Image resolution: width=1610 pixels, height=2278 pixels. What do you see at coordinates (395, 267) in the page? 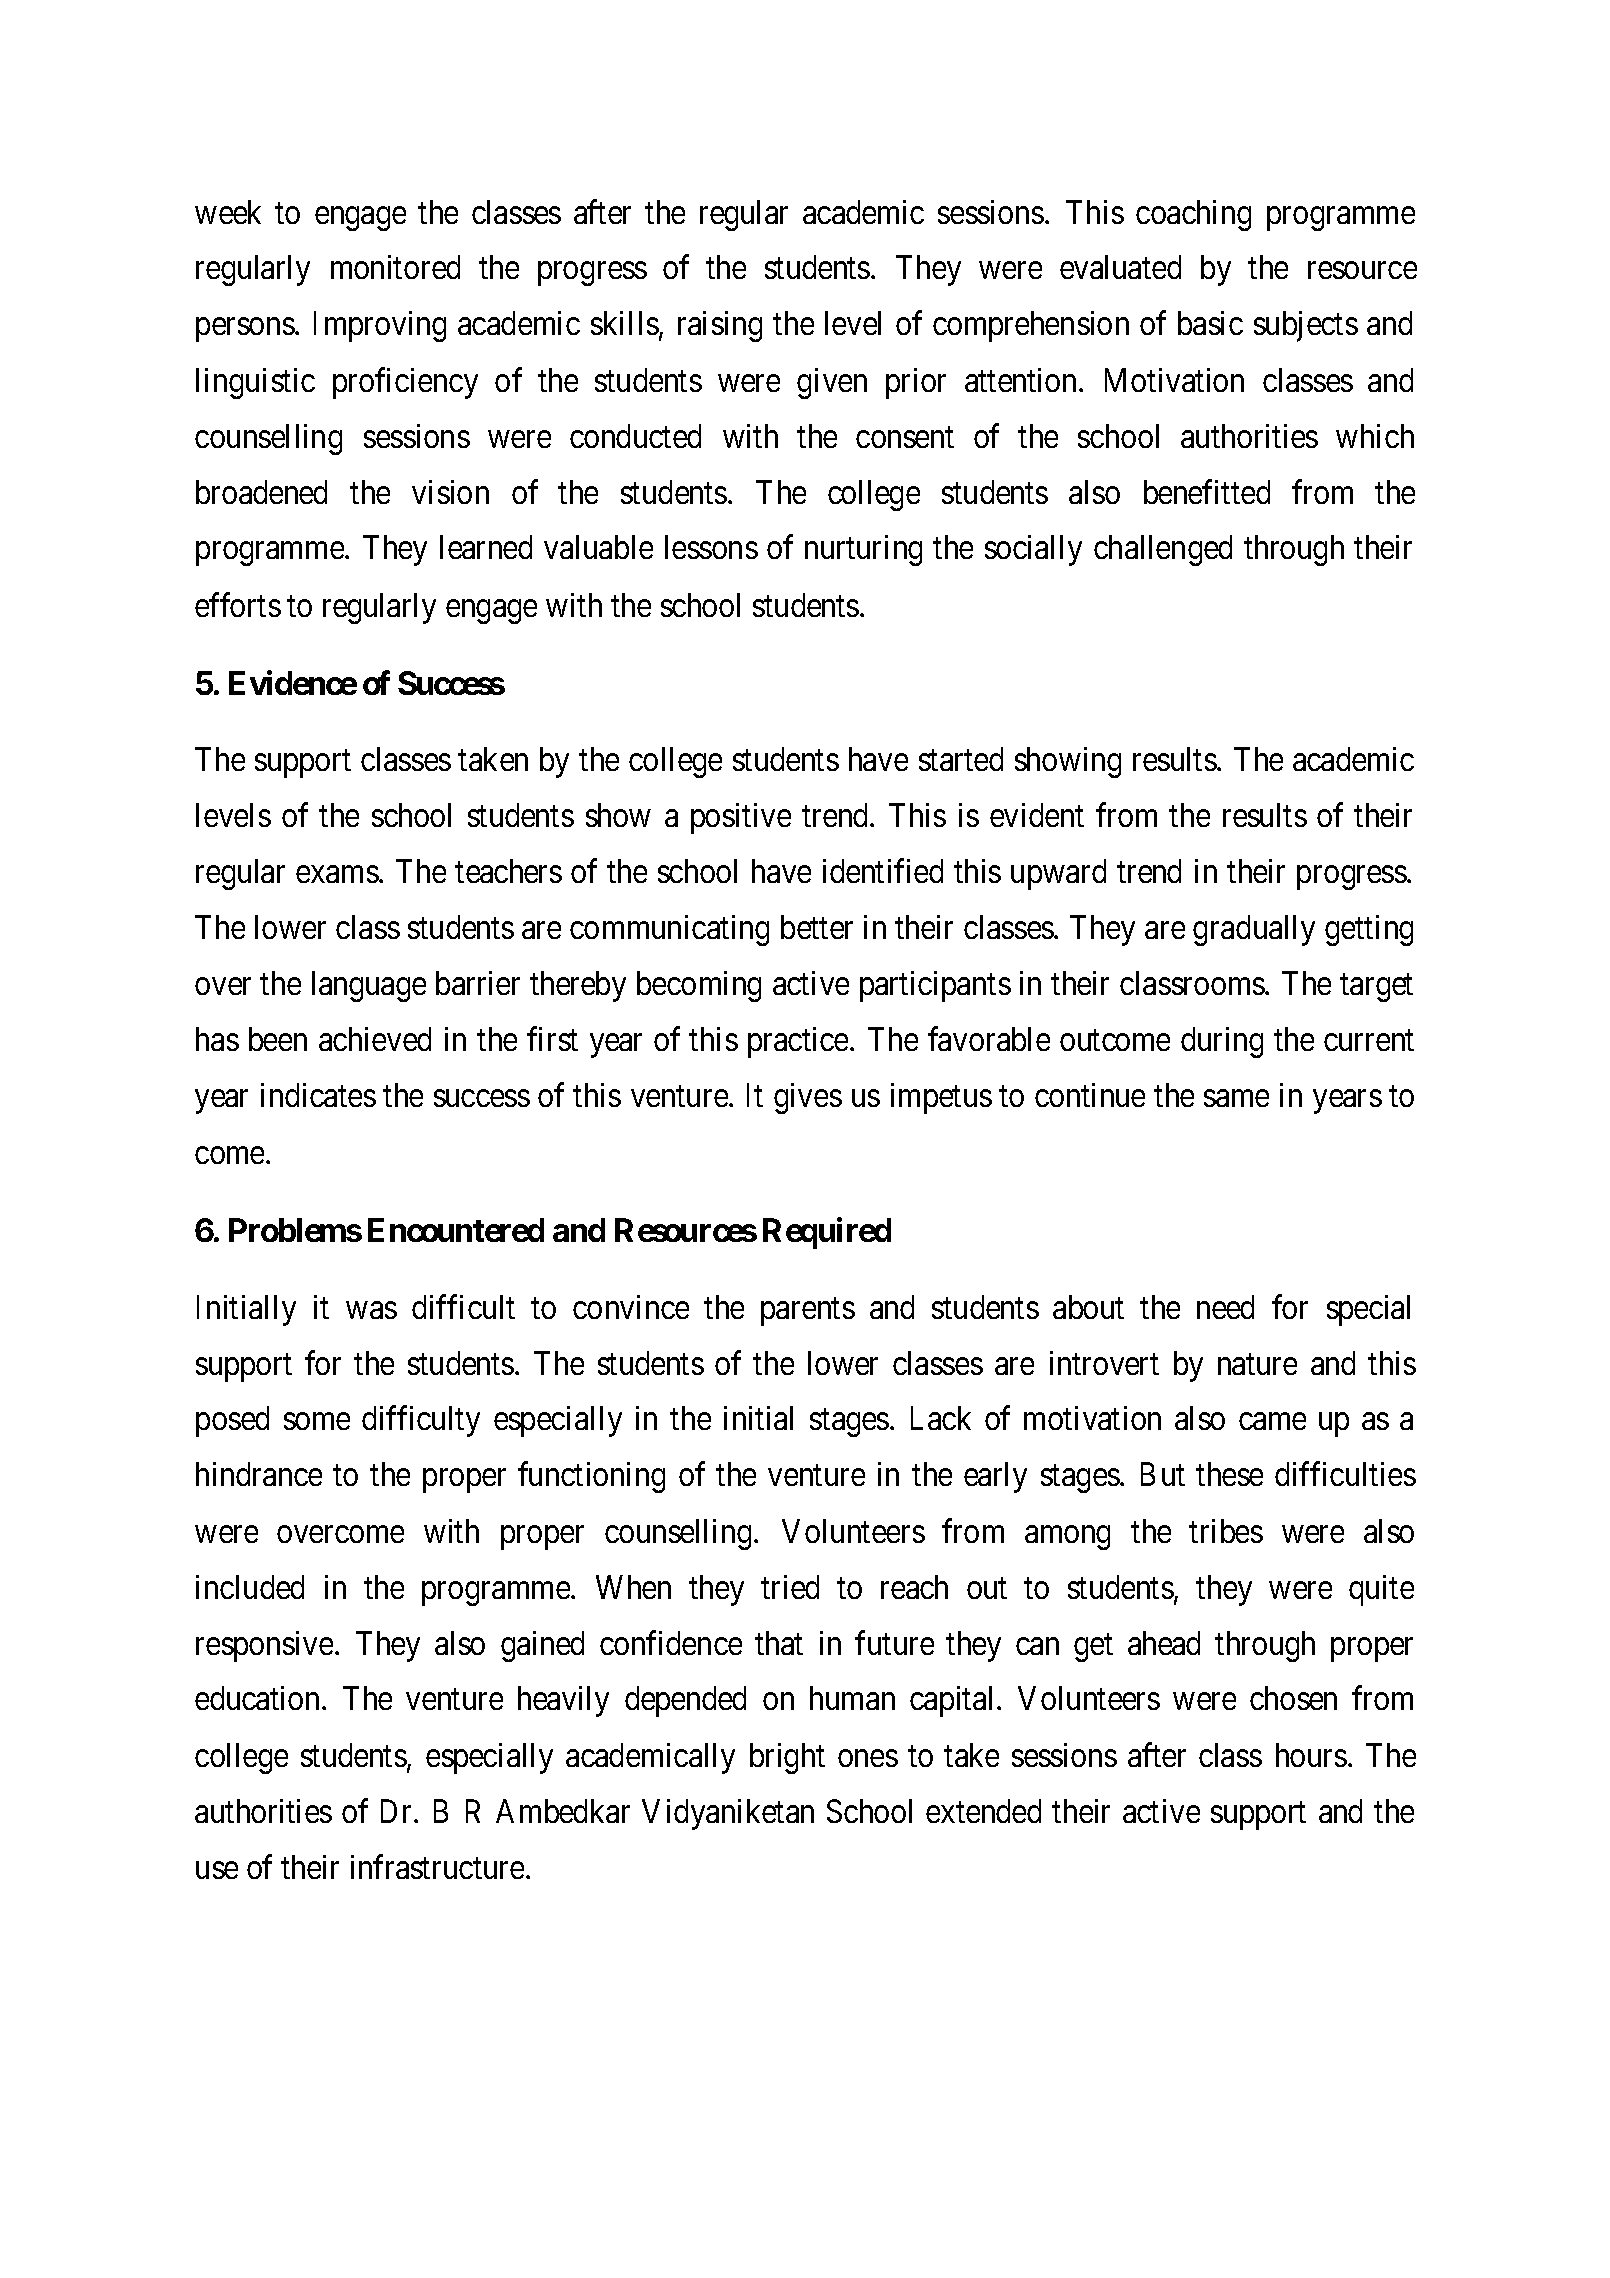
I see `monitored` at bounding box center [395, 267].
